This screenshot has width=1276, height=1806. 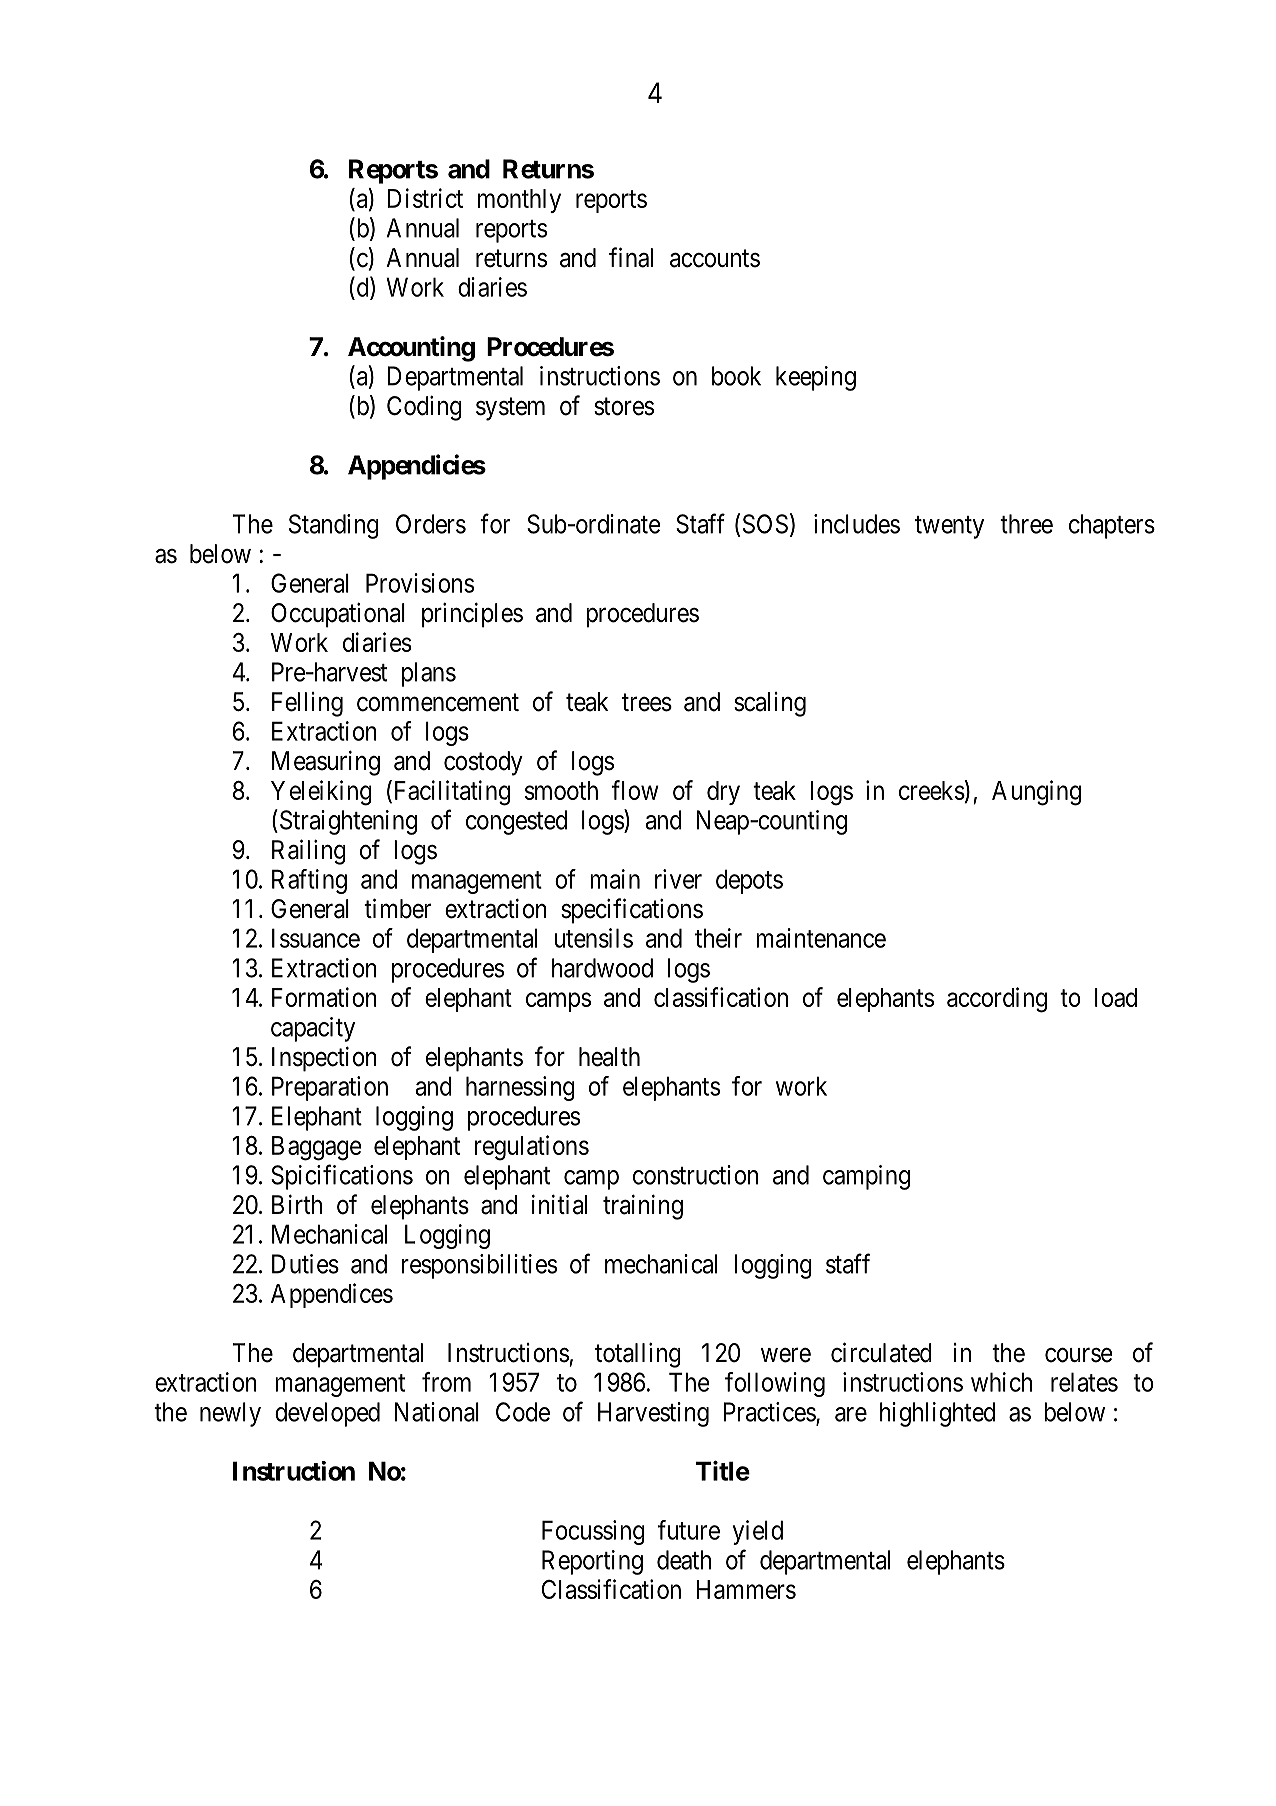 What do you see at coordinates (1026, 524) in the screenshot?
I see `three` at bounding box center [1026, 524].
